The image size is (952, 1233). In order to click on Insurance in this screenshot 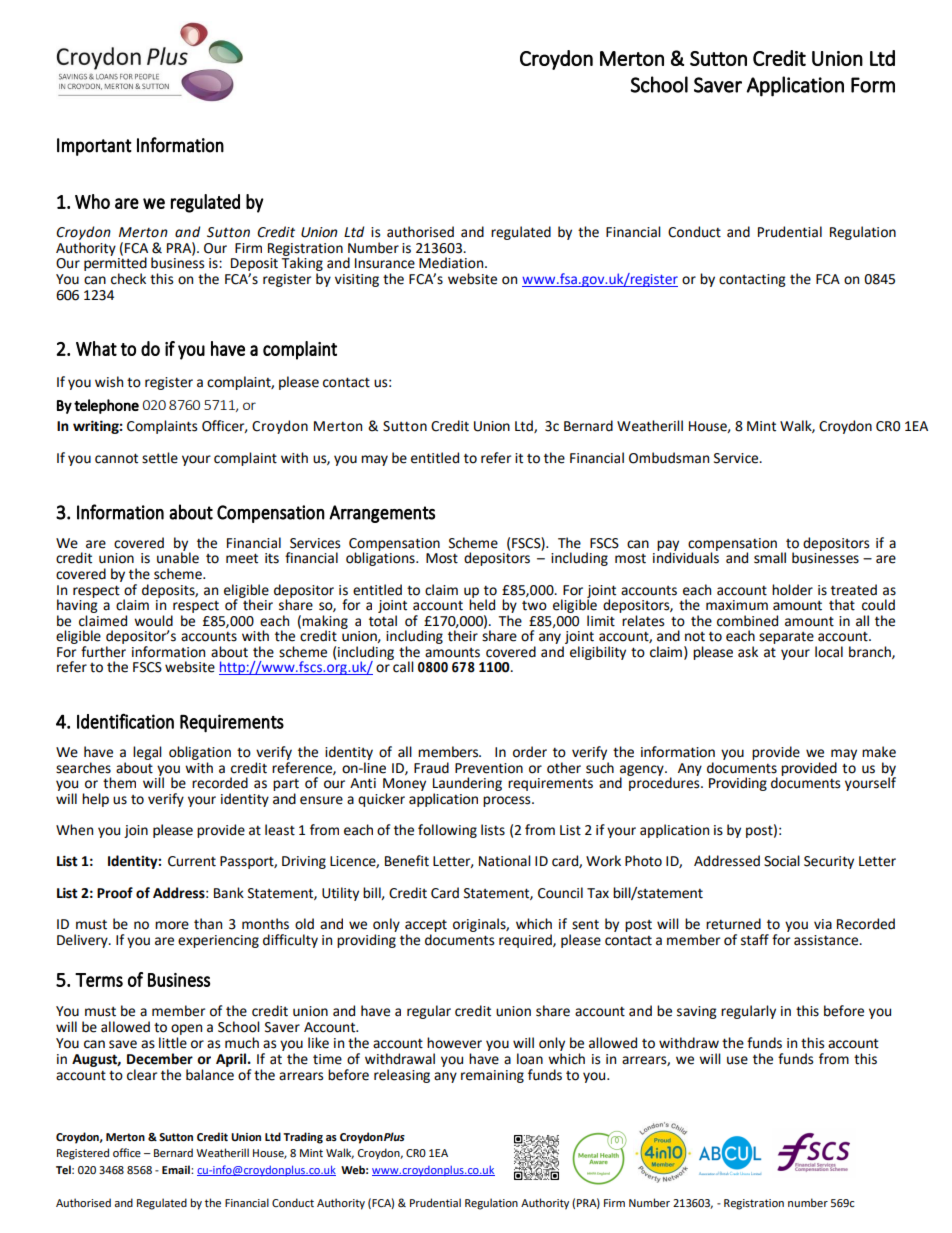, I will do `click(385, 263)`.
